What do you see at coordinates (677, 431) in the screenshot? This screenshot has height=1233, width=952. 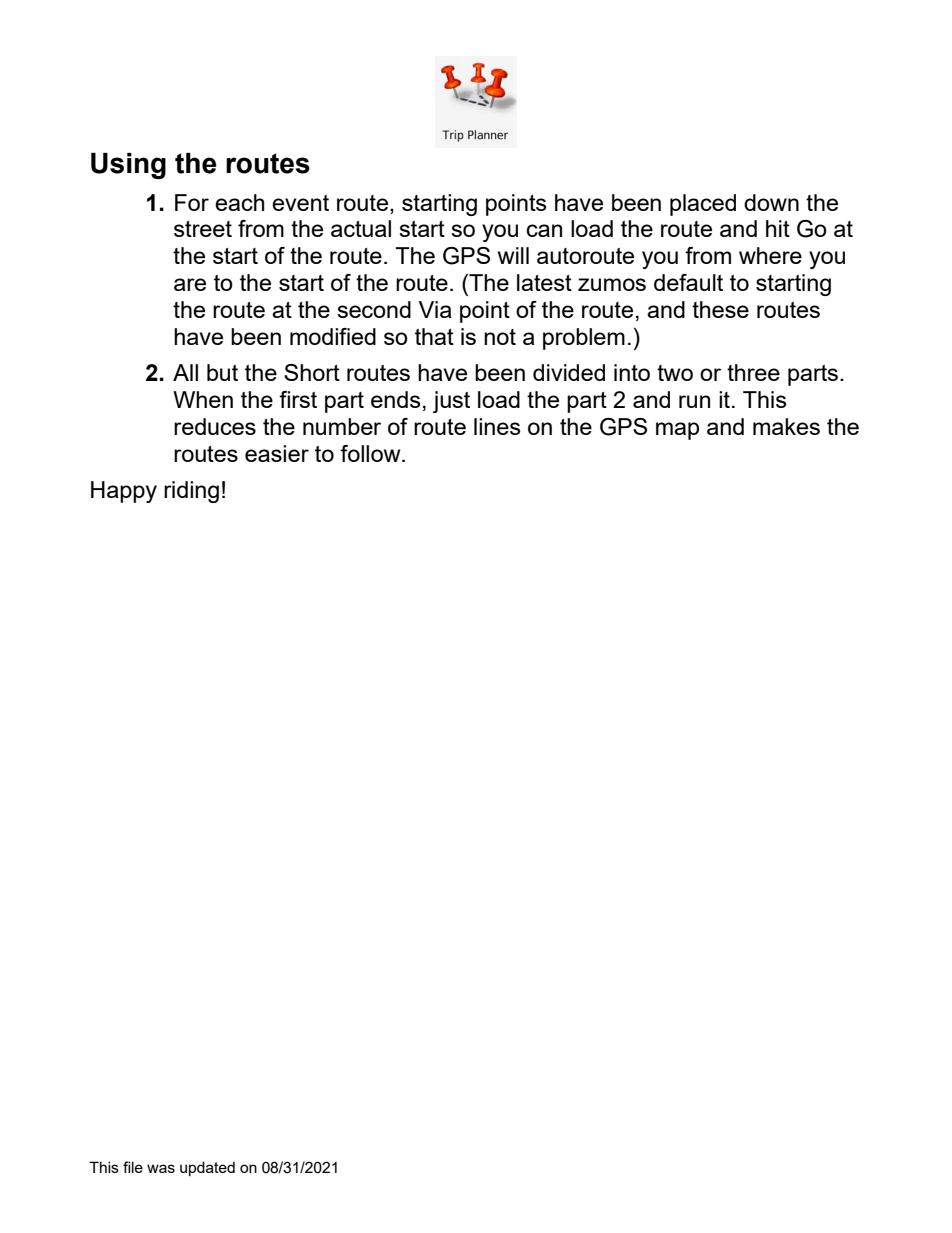 I see `map` at bounding box center [677, 431].
